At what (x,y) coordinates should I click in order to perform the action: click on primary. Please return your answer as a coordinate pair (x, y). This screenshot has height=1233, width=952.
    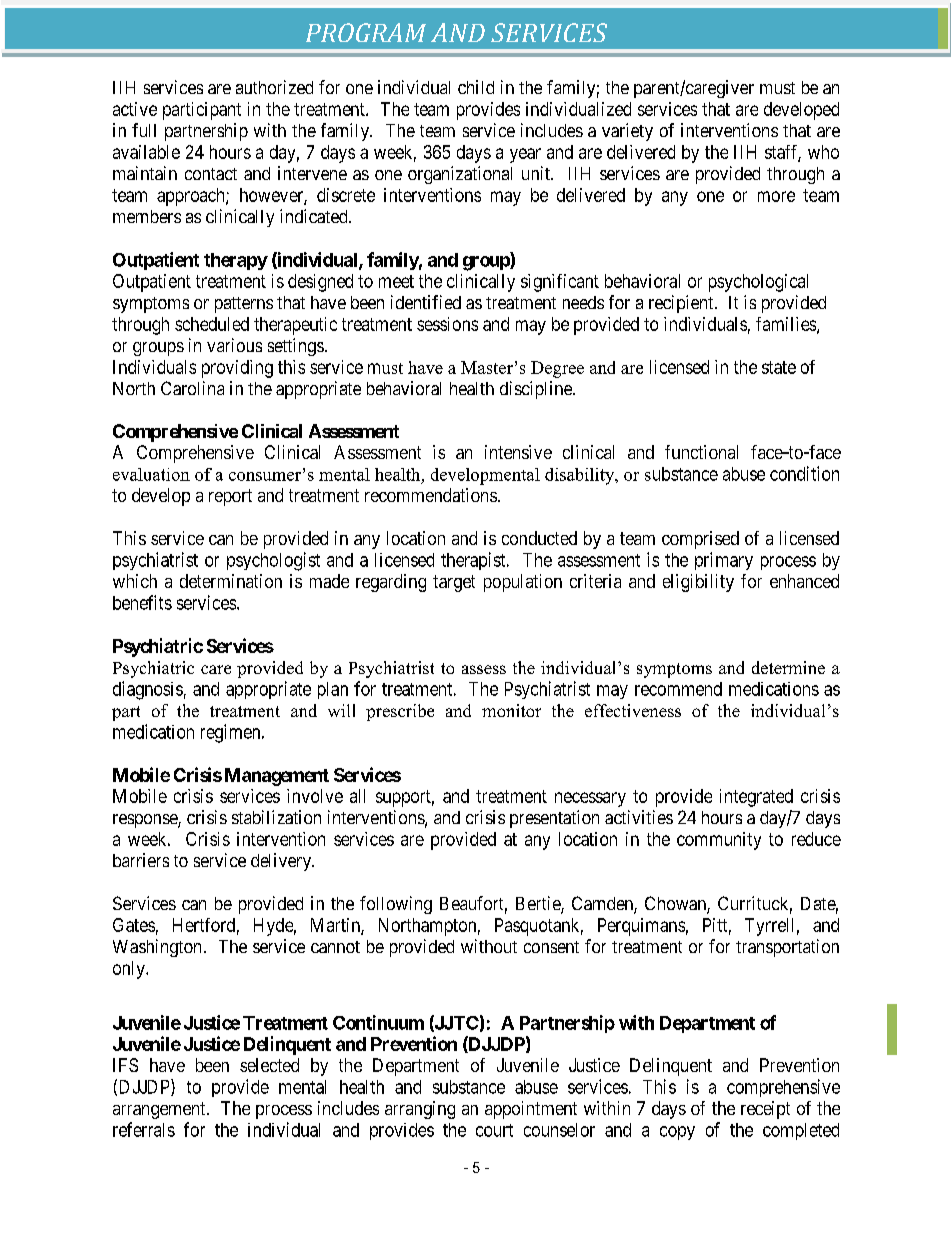
    Looking at the image, I should click on (724, 561).
